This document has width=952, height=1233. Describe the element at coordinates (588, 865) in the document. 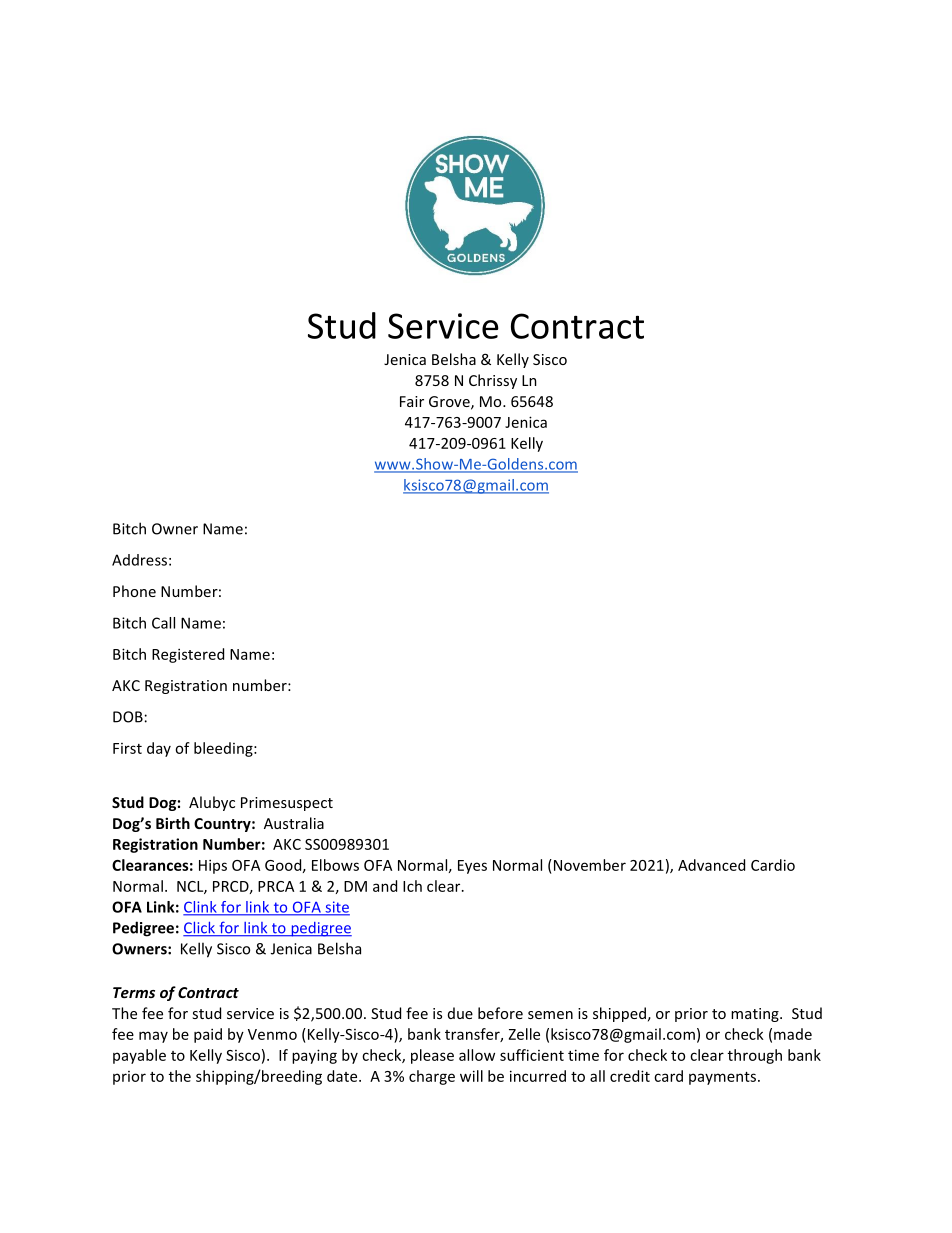

I see `November` at that location.
